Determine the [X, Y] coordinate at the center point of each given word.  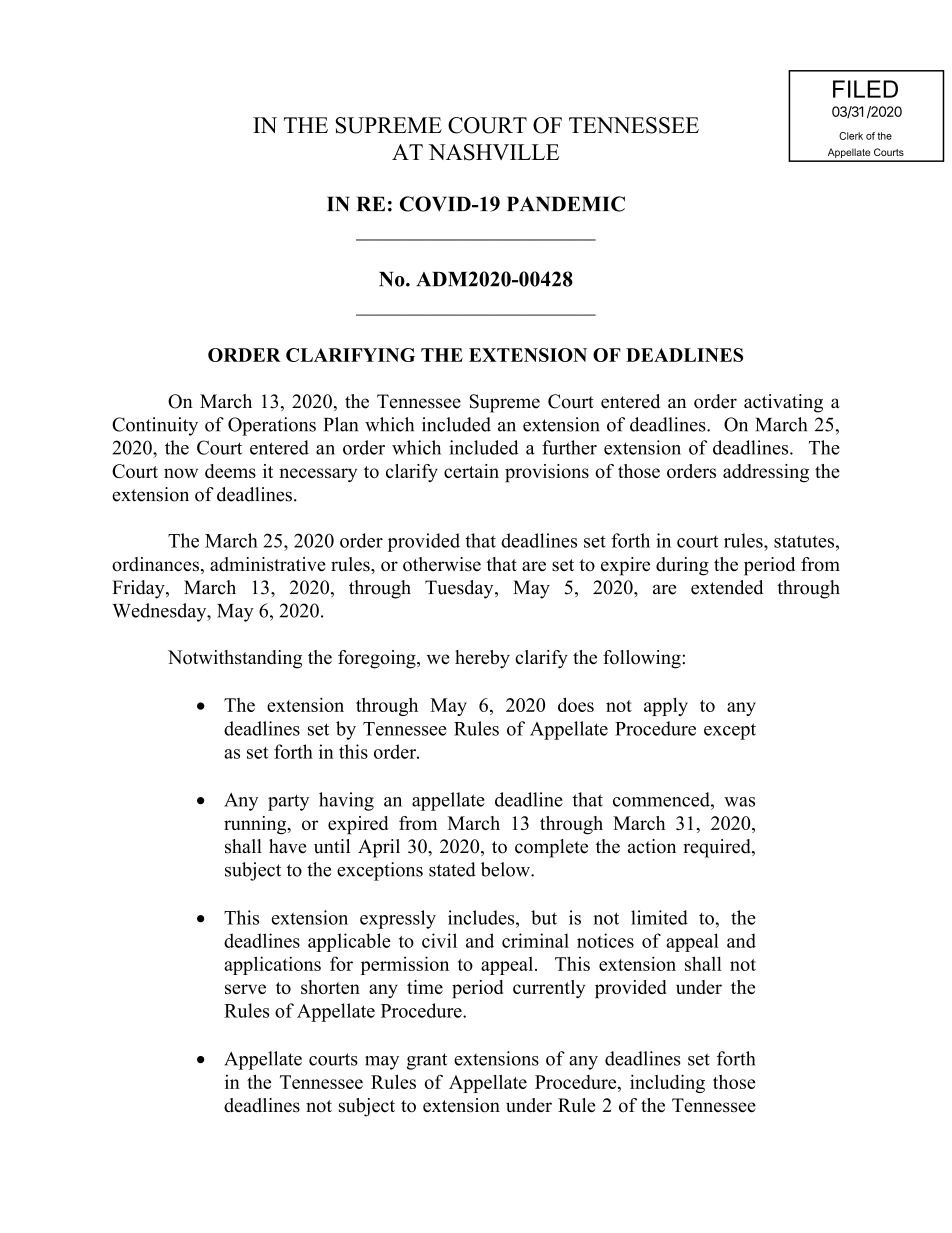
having [346, 801]
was [739, 802]
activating [783, 403]
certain [471, 471]
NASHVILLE [494, 152]
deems [230, 471]
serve [245, 989]
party [288, 802]
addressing [766, 473]
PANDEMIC [566, 204]
